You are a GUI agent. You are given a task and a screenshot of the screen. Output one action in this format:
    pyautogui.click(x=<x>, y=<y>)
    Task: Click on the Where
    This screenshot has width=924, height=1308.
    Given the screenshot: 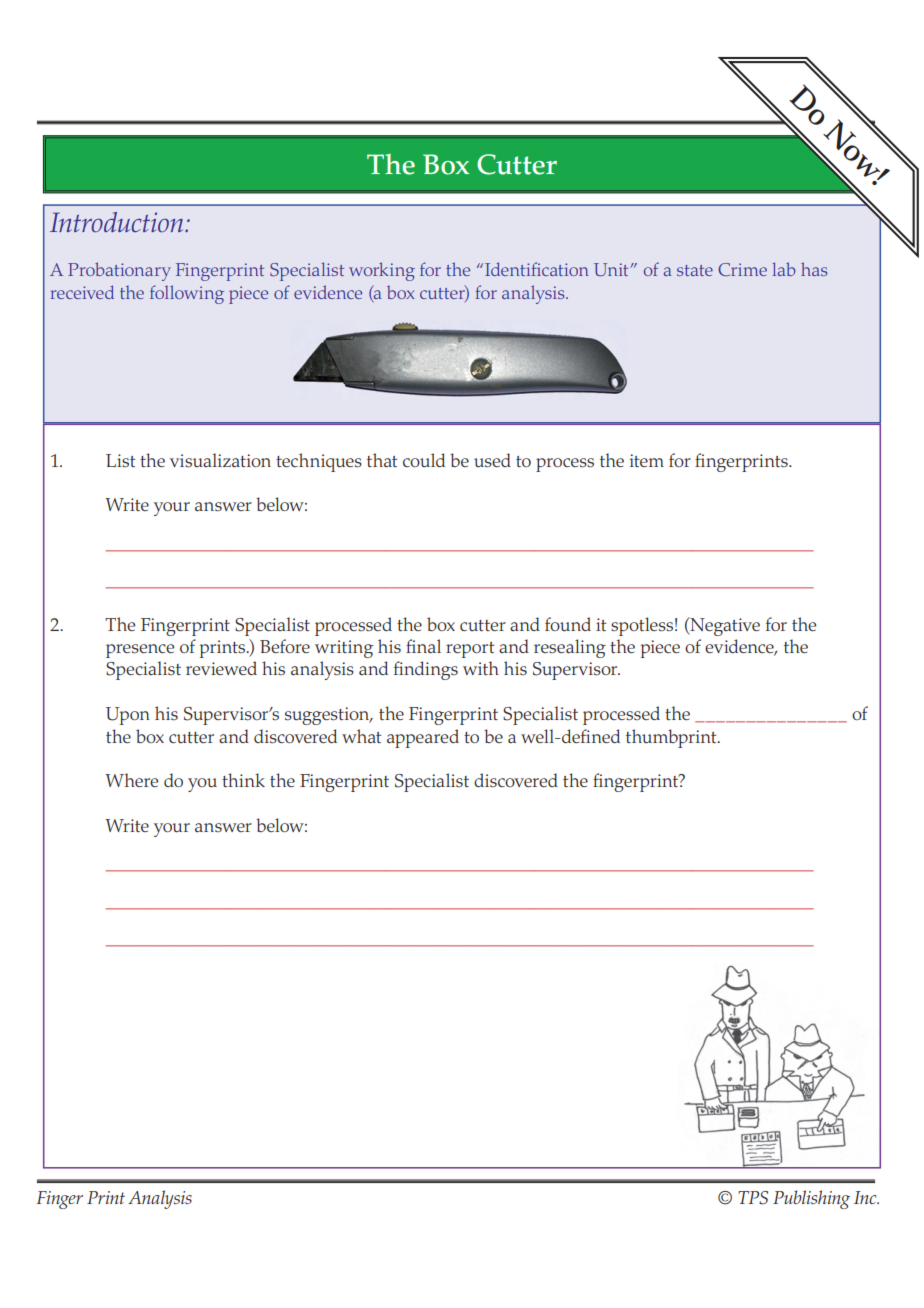 What is the action you would take?
    pyautogui.click(x=131, y=780)
